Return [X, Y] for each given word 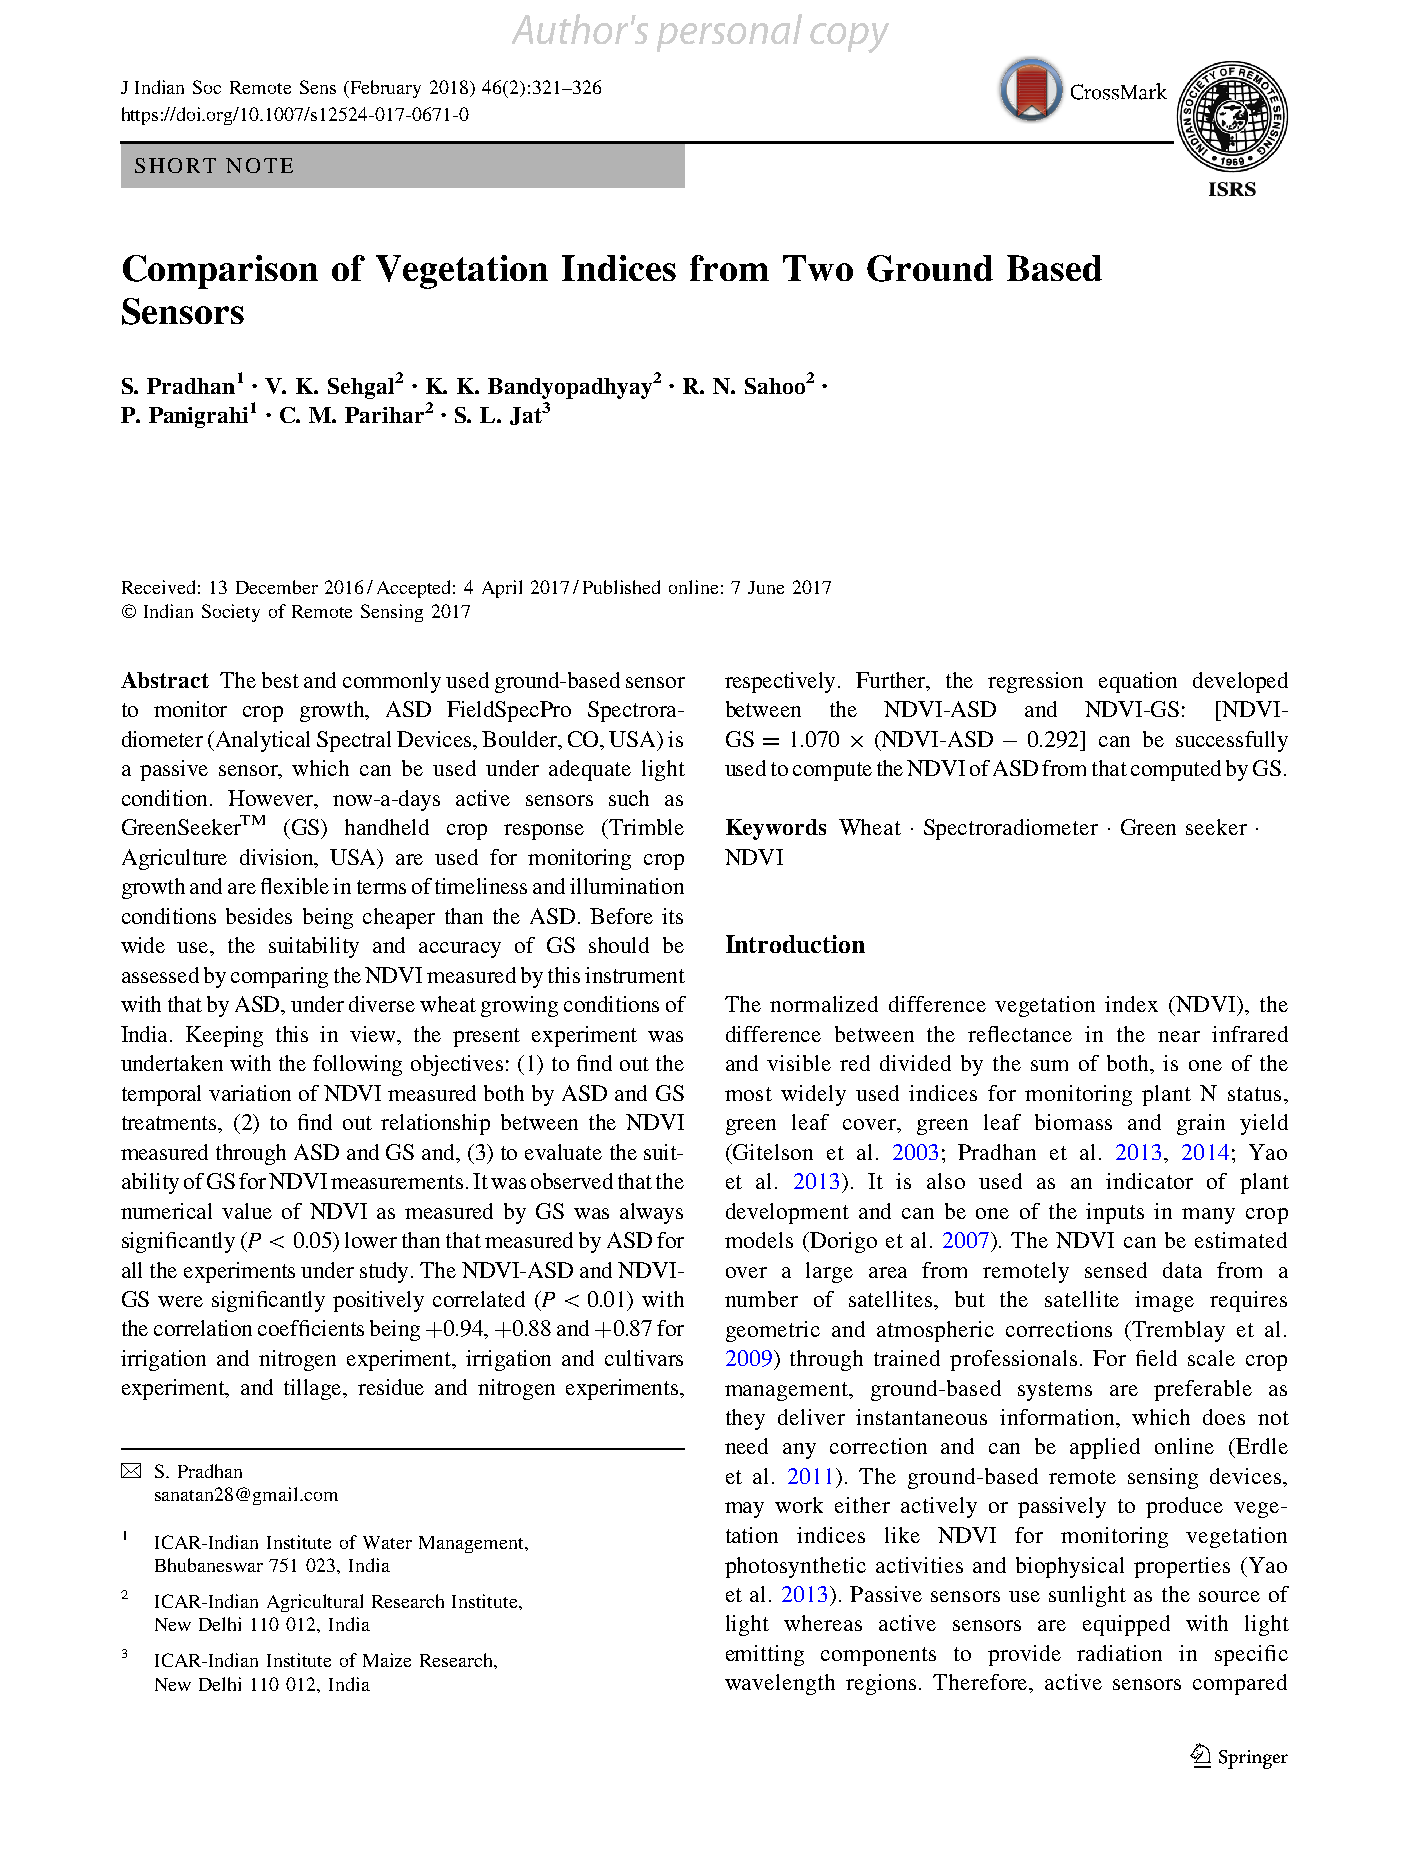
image [1164, 1301]
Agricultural [315, 1603]
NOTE [259, 165]
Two [818, 268]
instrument [635, 975]
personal [729, 33]
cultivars [644, 1358]
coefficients [311, 1328]
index [1131, 1004]
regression [1035, 682]
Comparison [220, 272]
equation [1138, 682]
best [280, 680]
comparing [279, 977]
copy [849, 38]
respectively [782, 682]
